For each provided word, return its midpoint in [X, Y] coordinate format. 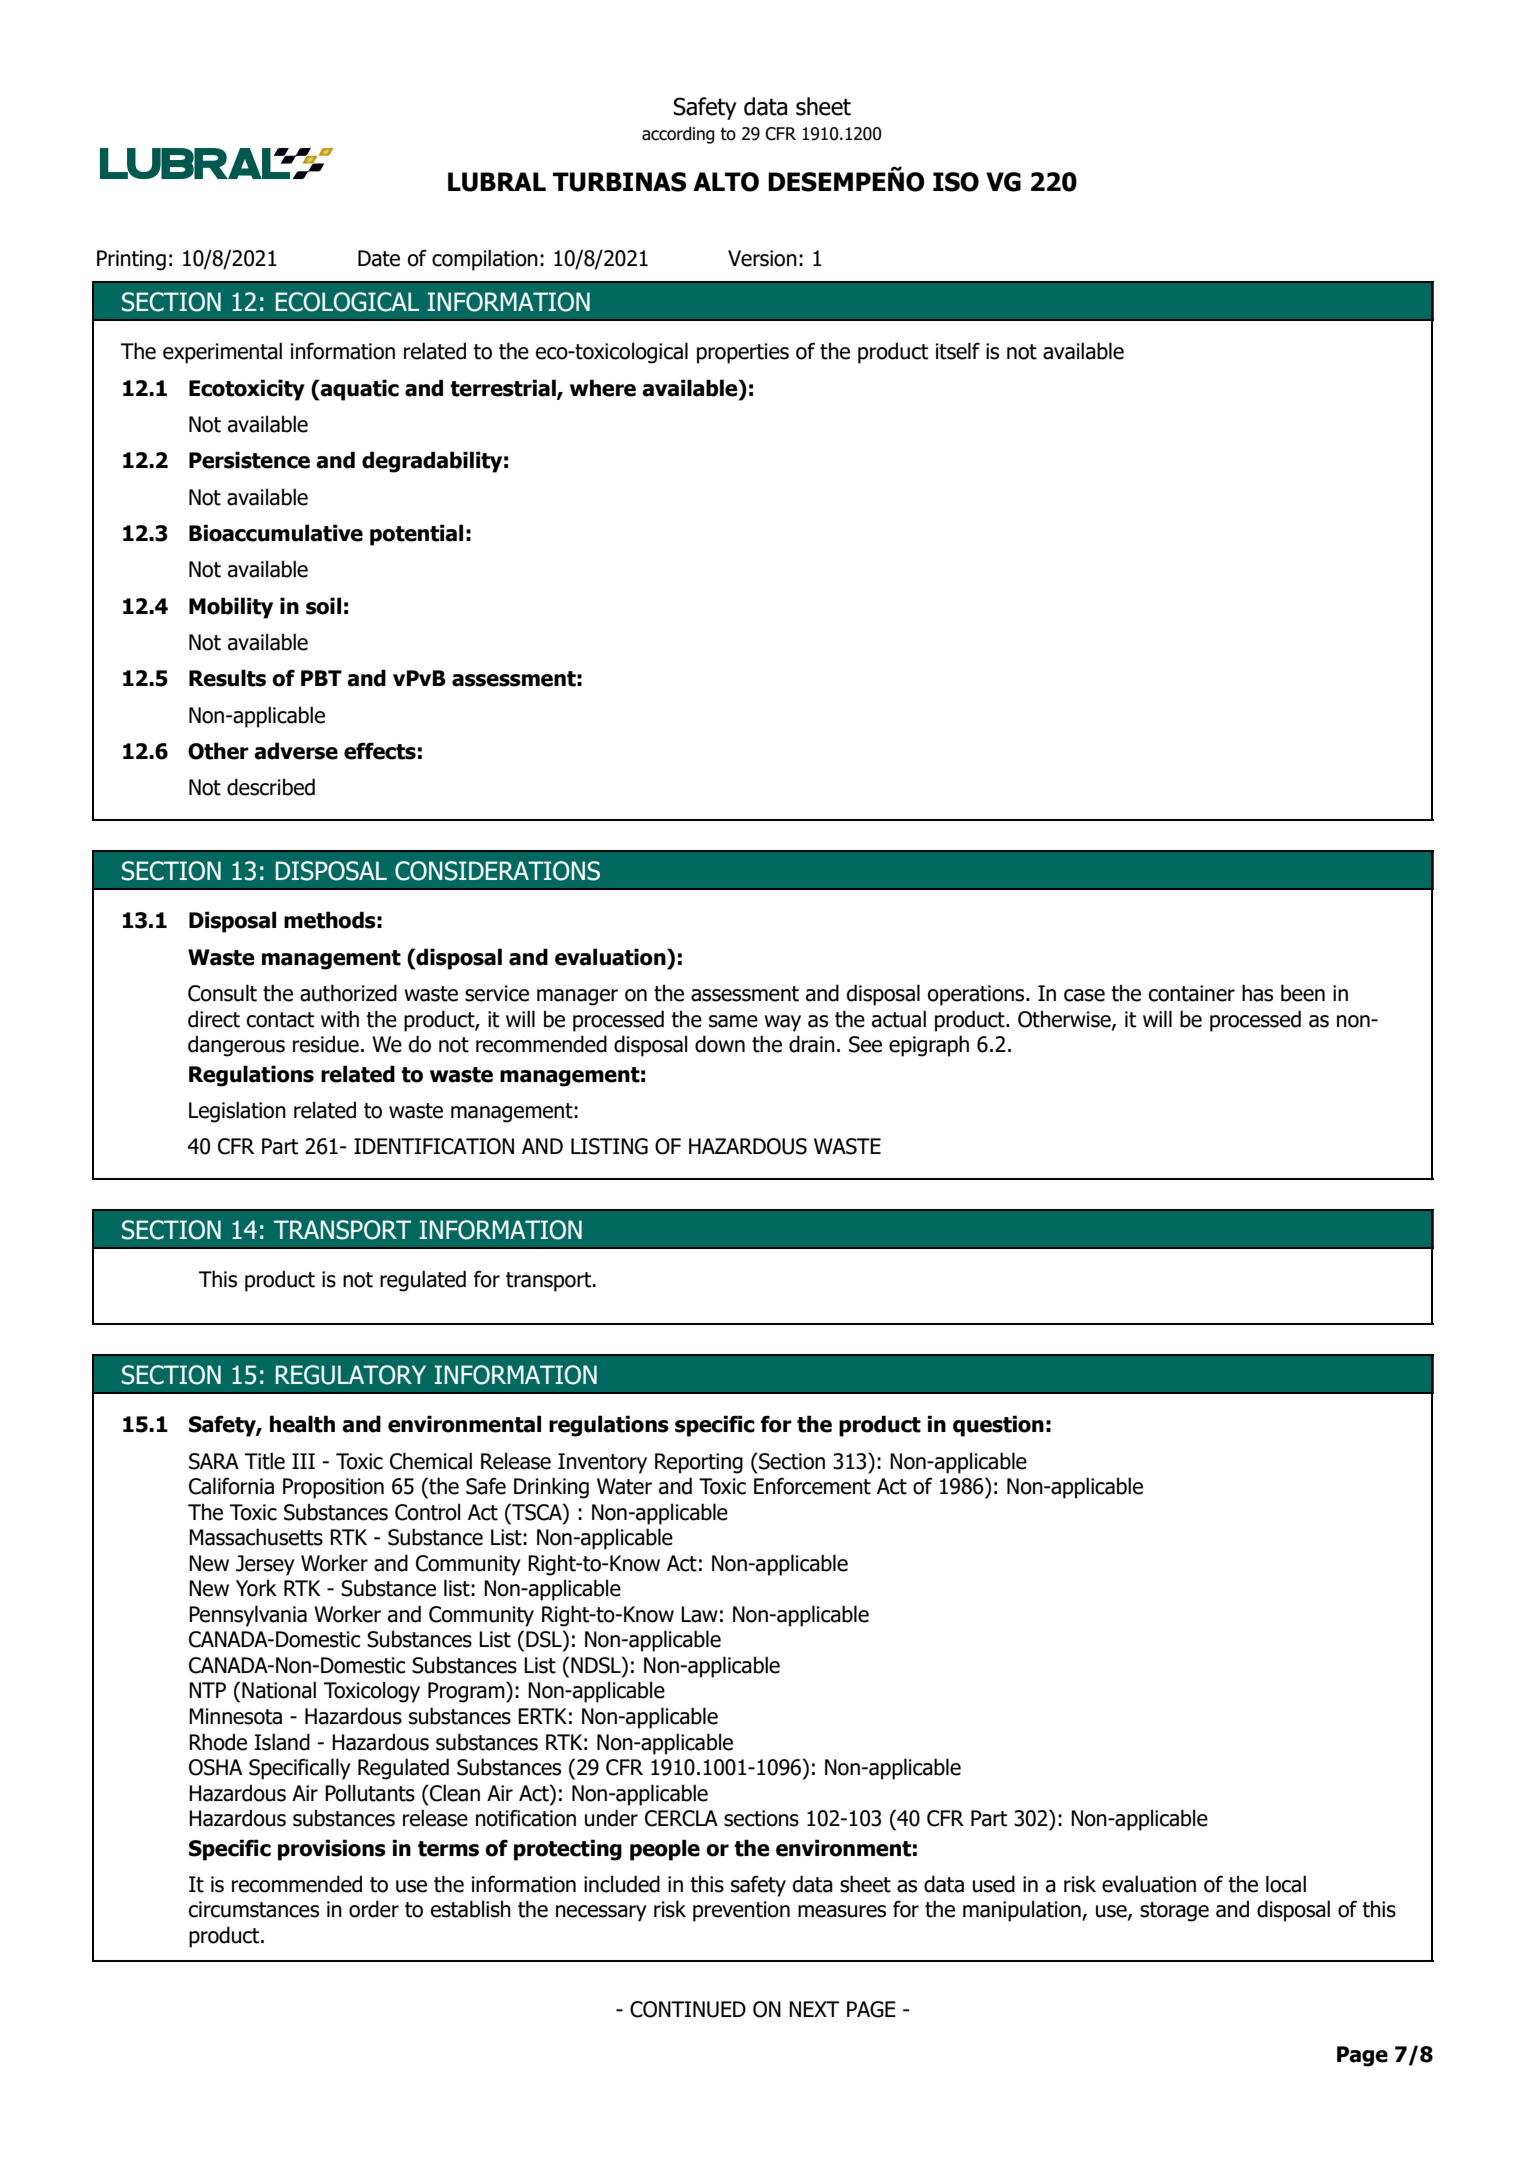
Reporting [699, 1463]
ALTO [726, 182]
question [998, 1426]
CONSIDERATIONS [497, 871]
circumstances [254, 1909]
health [302, 1424]
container [1192, 993]
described [271, 787]
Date [379, 258]
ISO [956, 182]
